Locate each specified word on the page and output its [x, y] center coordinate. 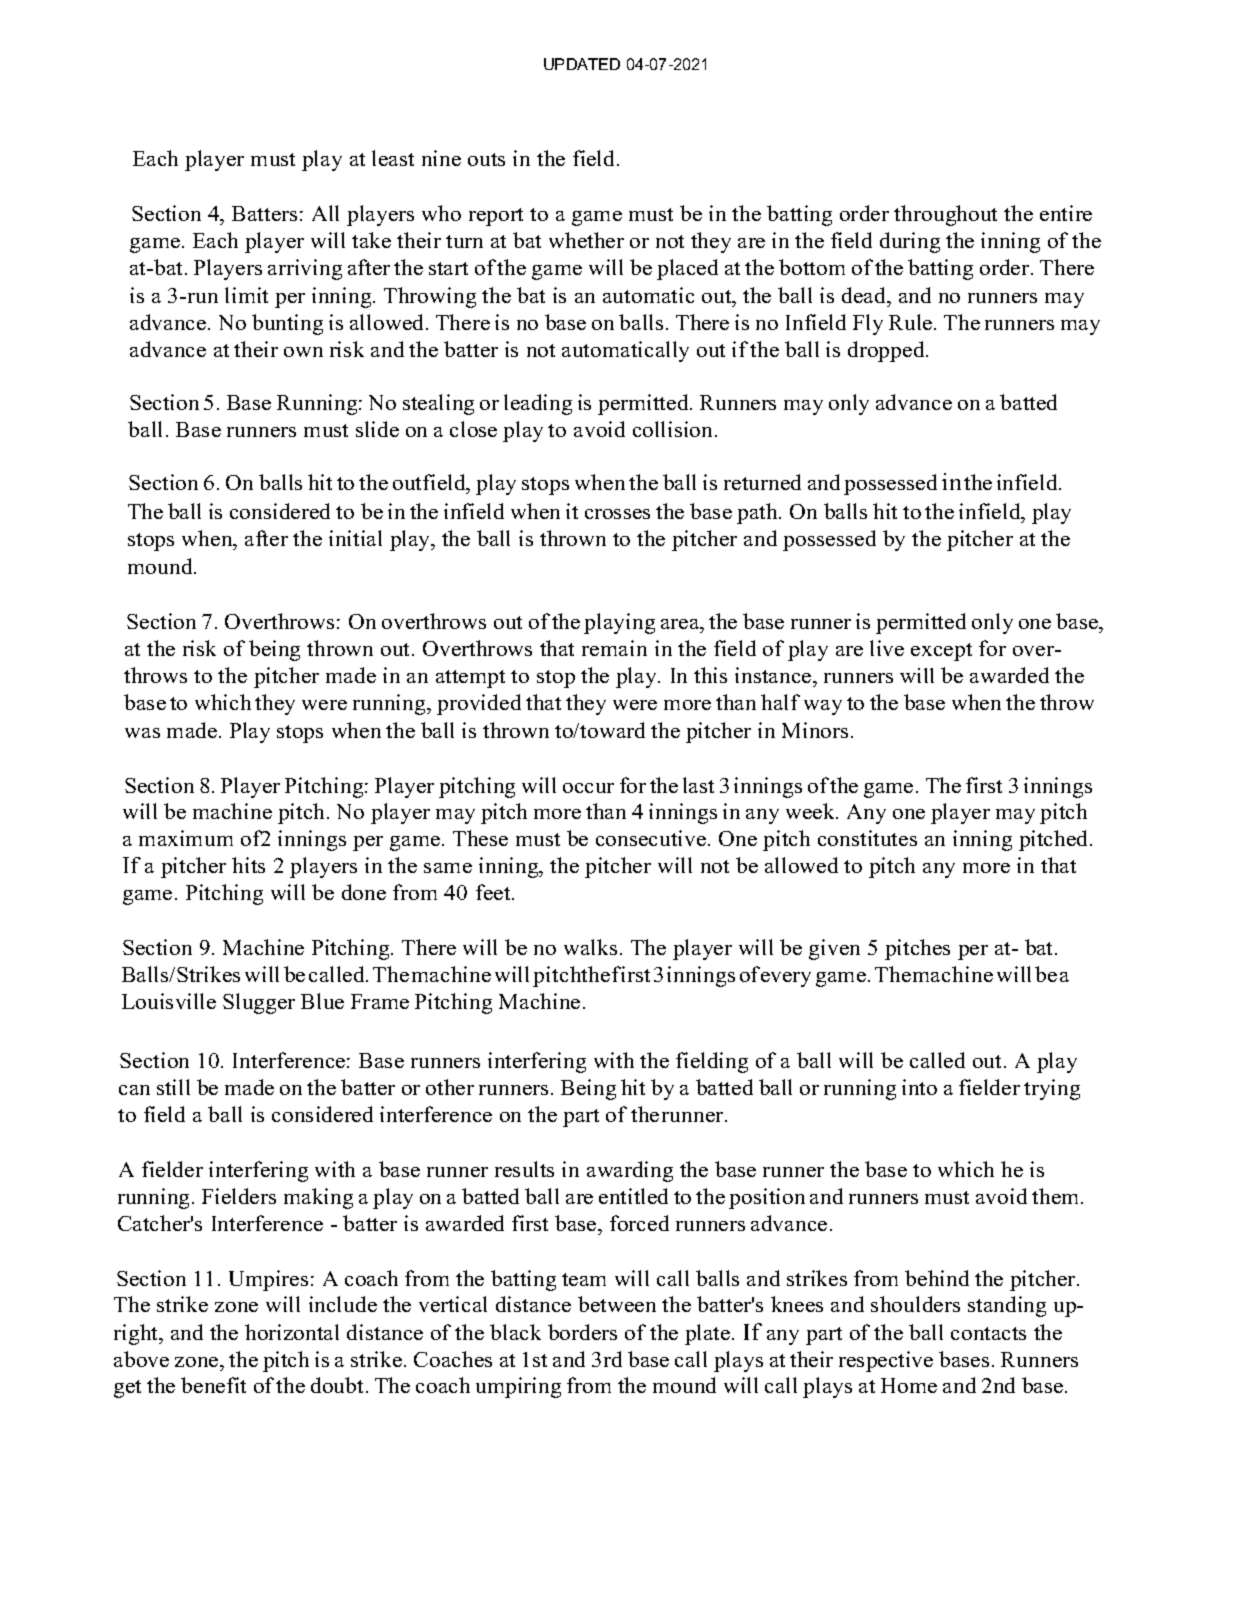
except [941, 652]
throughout [945, 215]
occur [588, 788]
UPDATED [582, 64]
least [393, 158]
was [142, 733]
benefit [213, 1385]
